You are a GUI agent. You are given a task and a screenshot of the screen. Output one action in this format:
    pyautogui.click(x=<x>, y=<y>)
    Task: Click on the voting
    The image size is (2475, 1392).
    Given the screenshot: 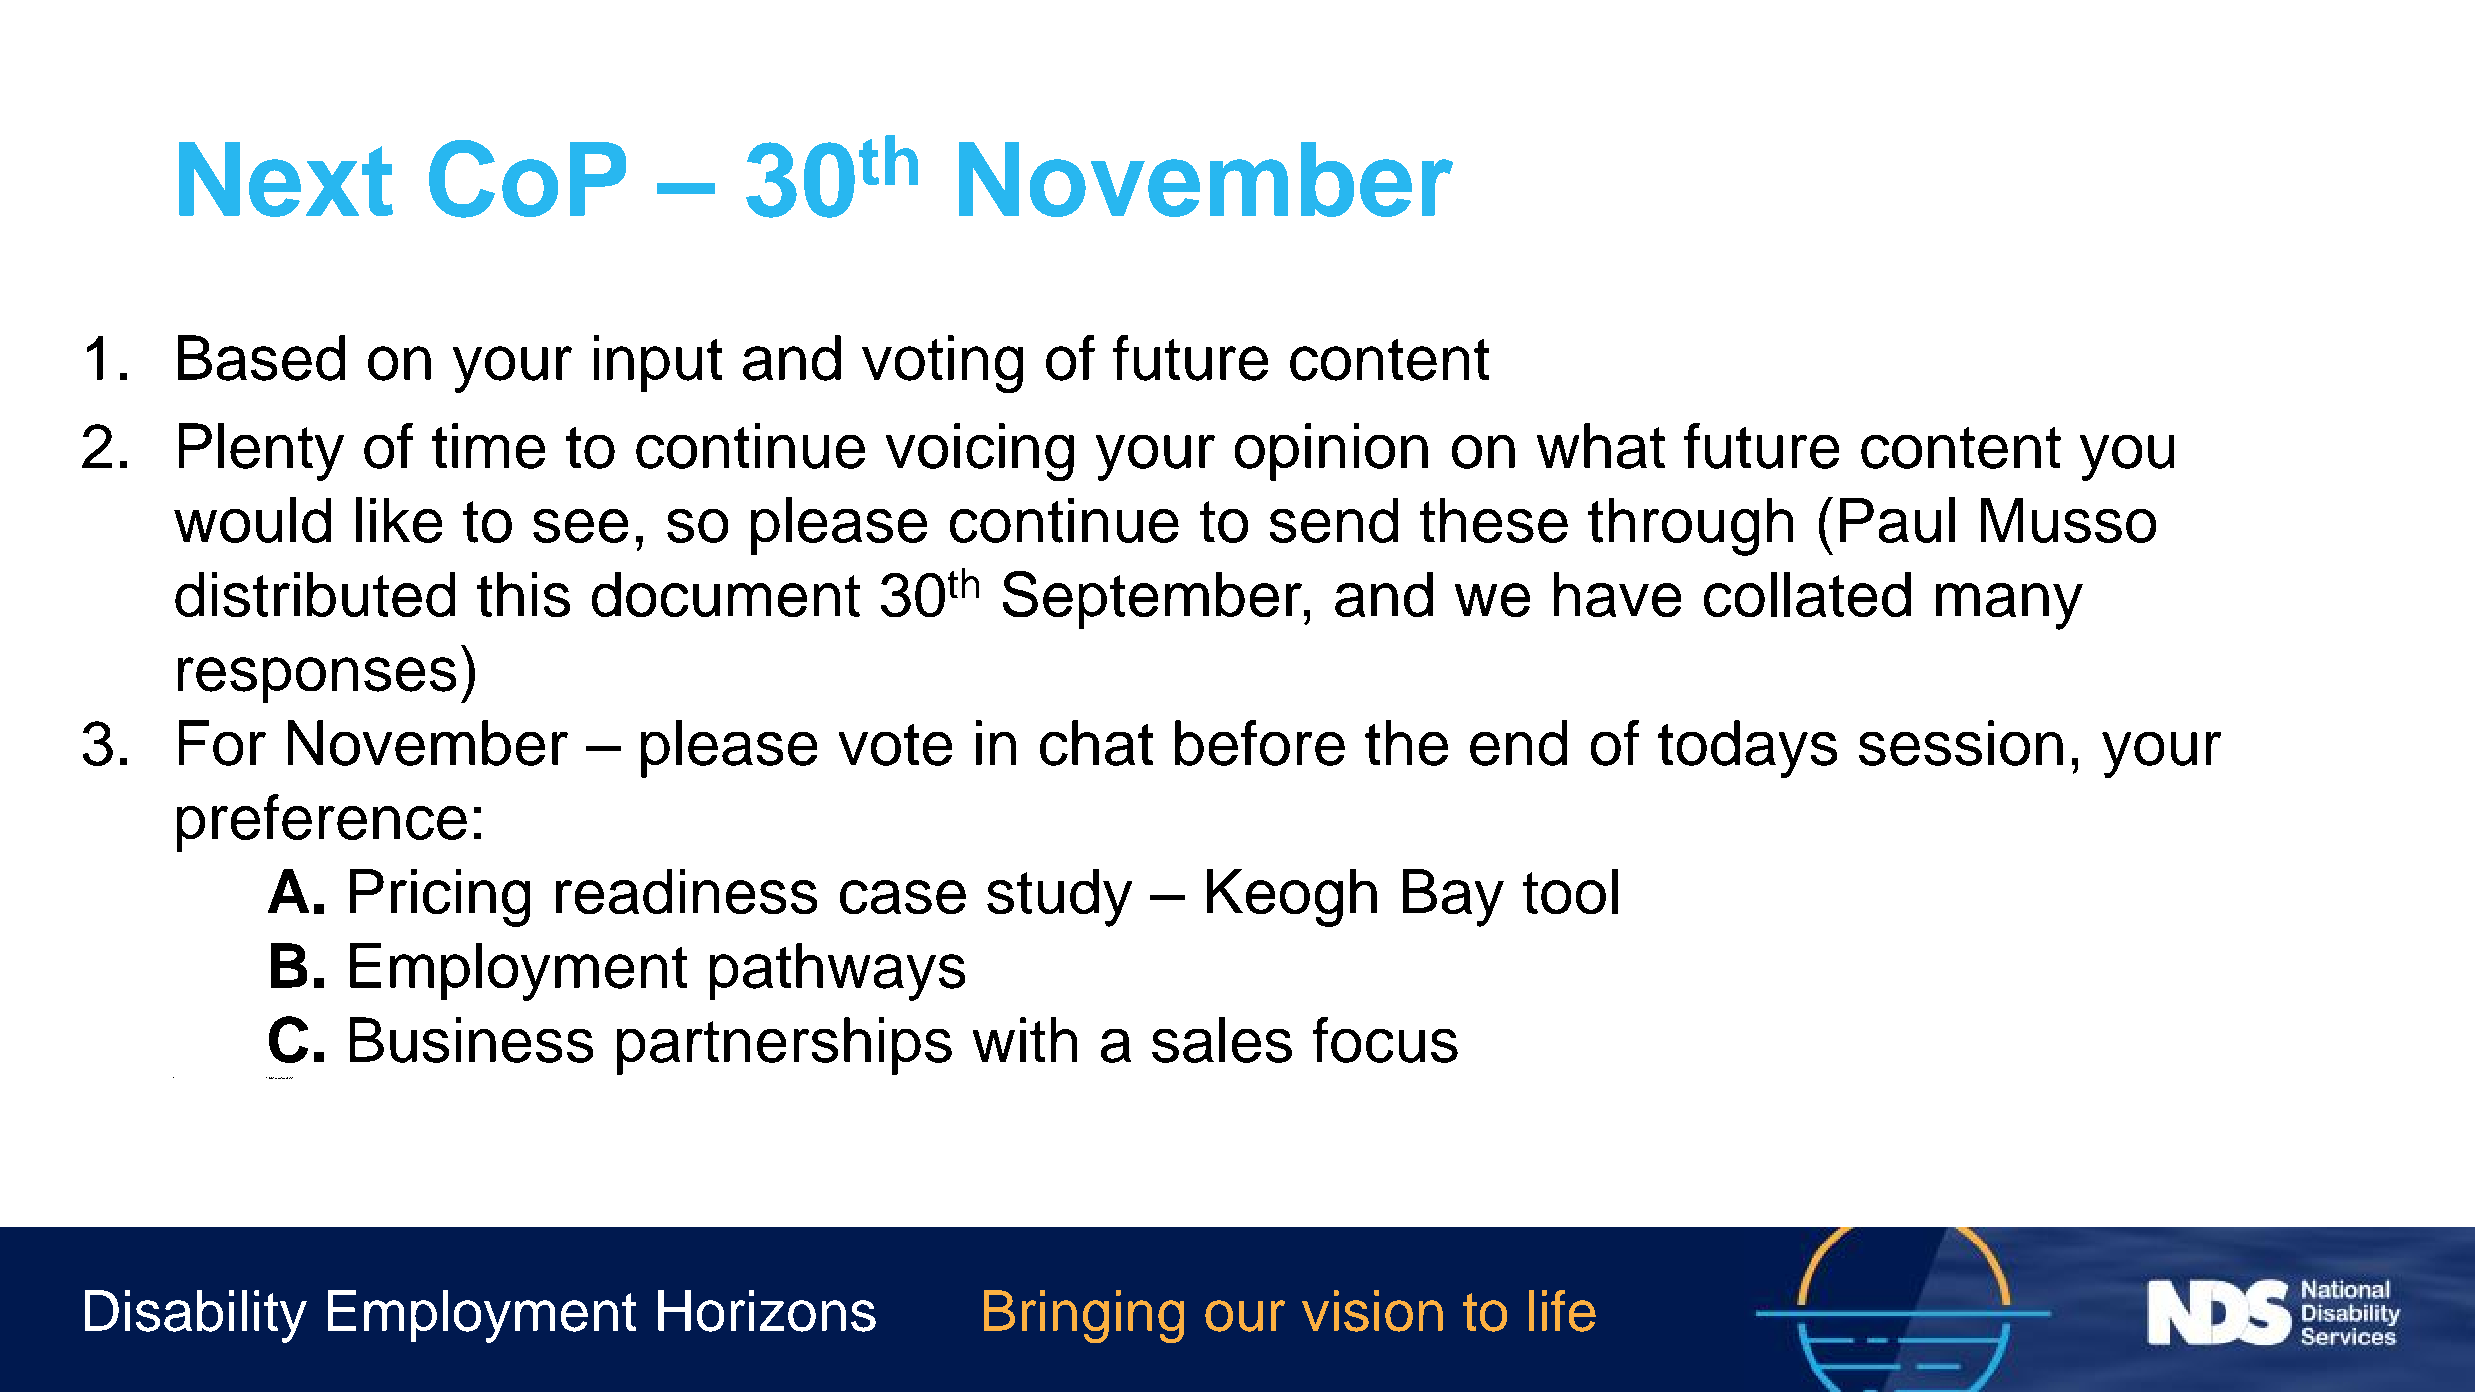 What is the action you would take?
    pyautogui.click(x=942, y=364)
